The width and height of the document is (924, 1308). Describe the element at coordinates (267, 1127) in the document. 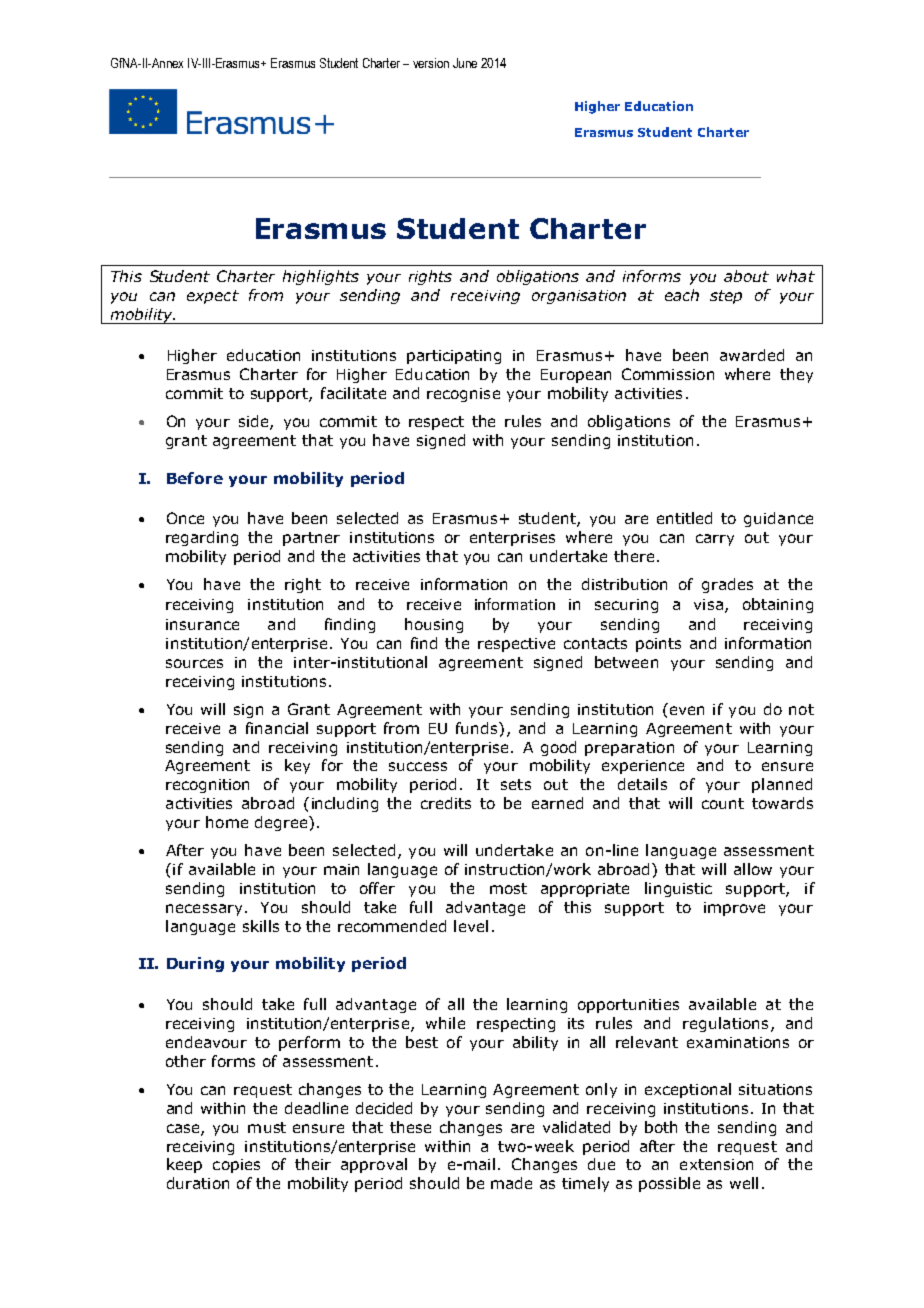

I see `must` at that location.
